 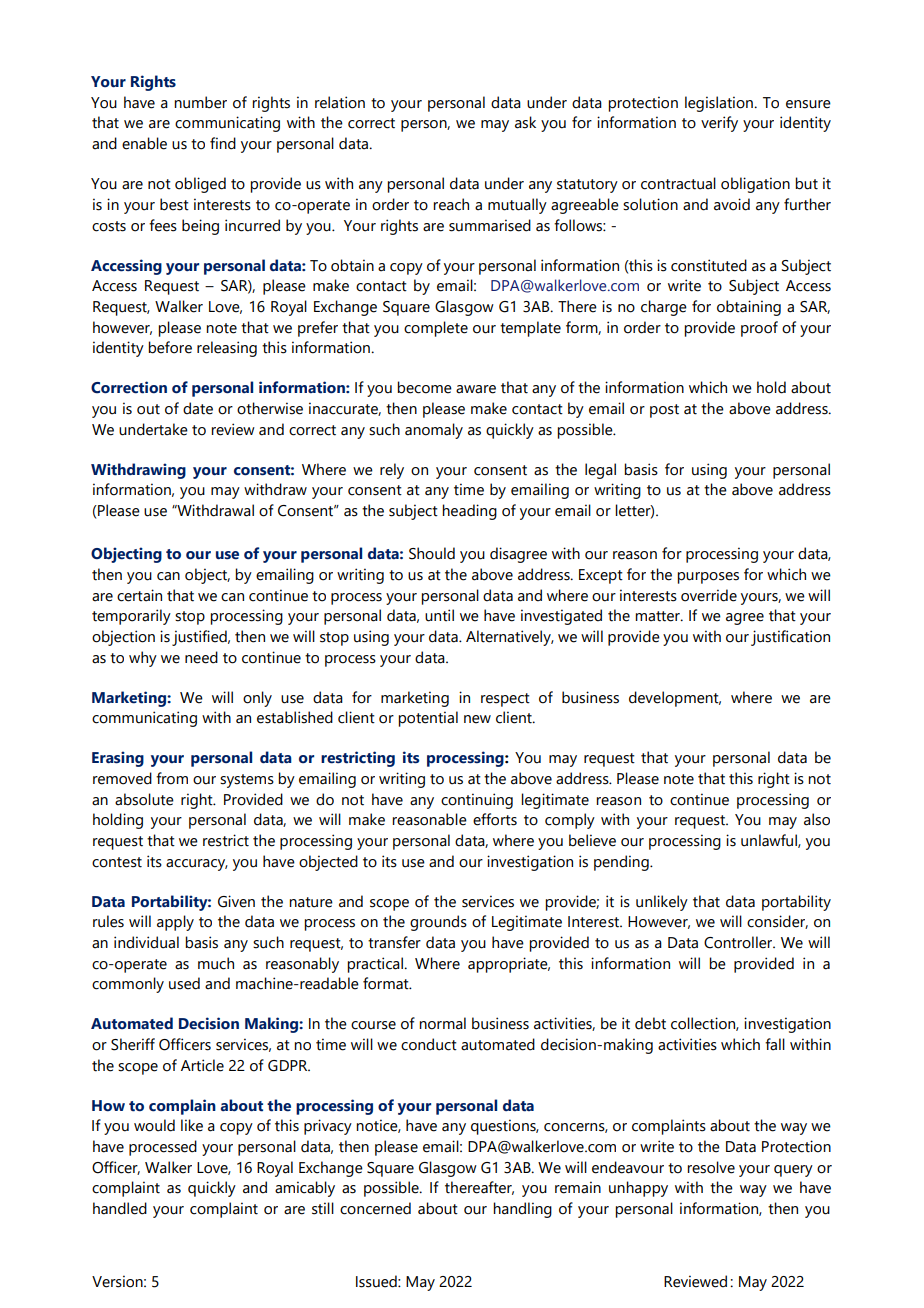 What do you see at coordinates (525, 122) in the image?
I see `ask` at bounding box center [525, 122].
